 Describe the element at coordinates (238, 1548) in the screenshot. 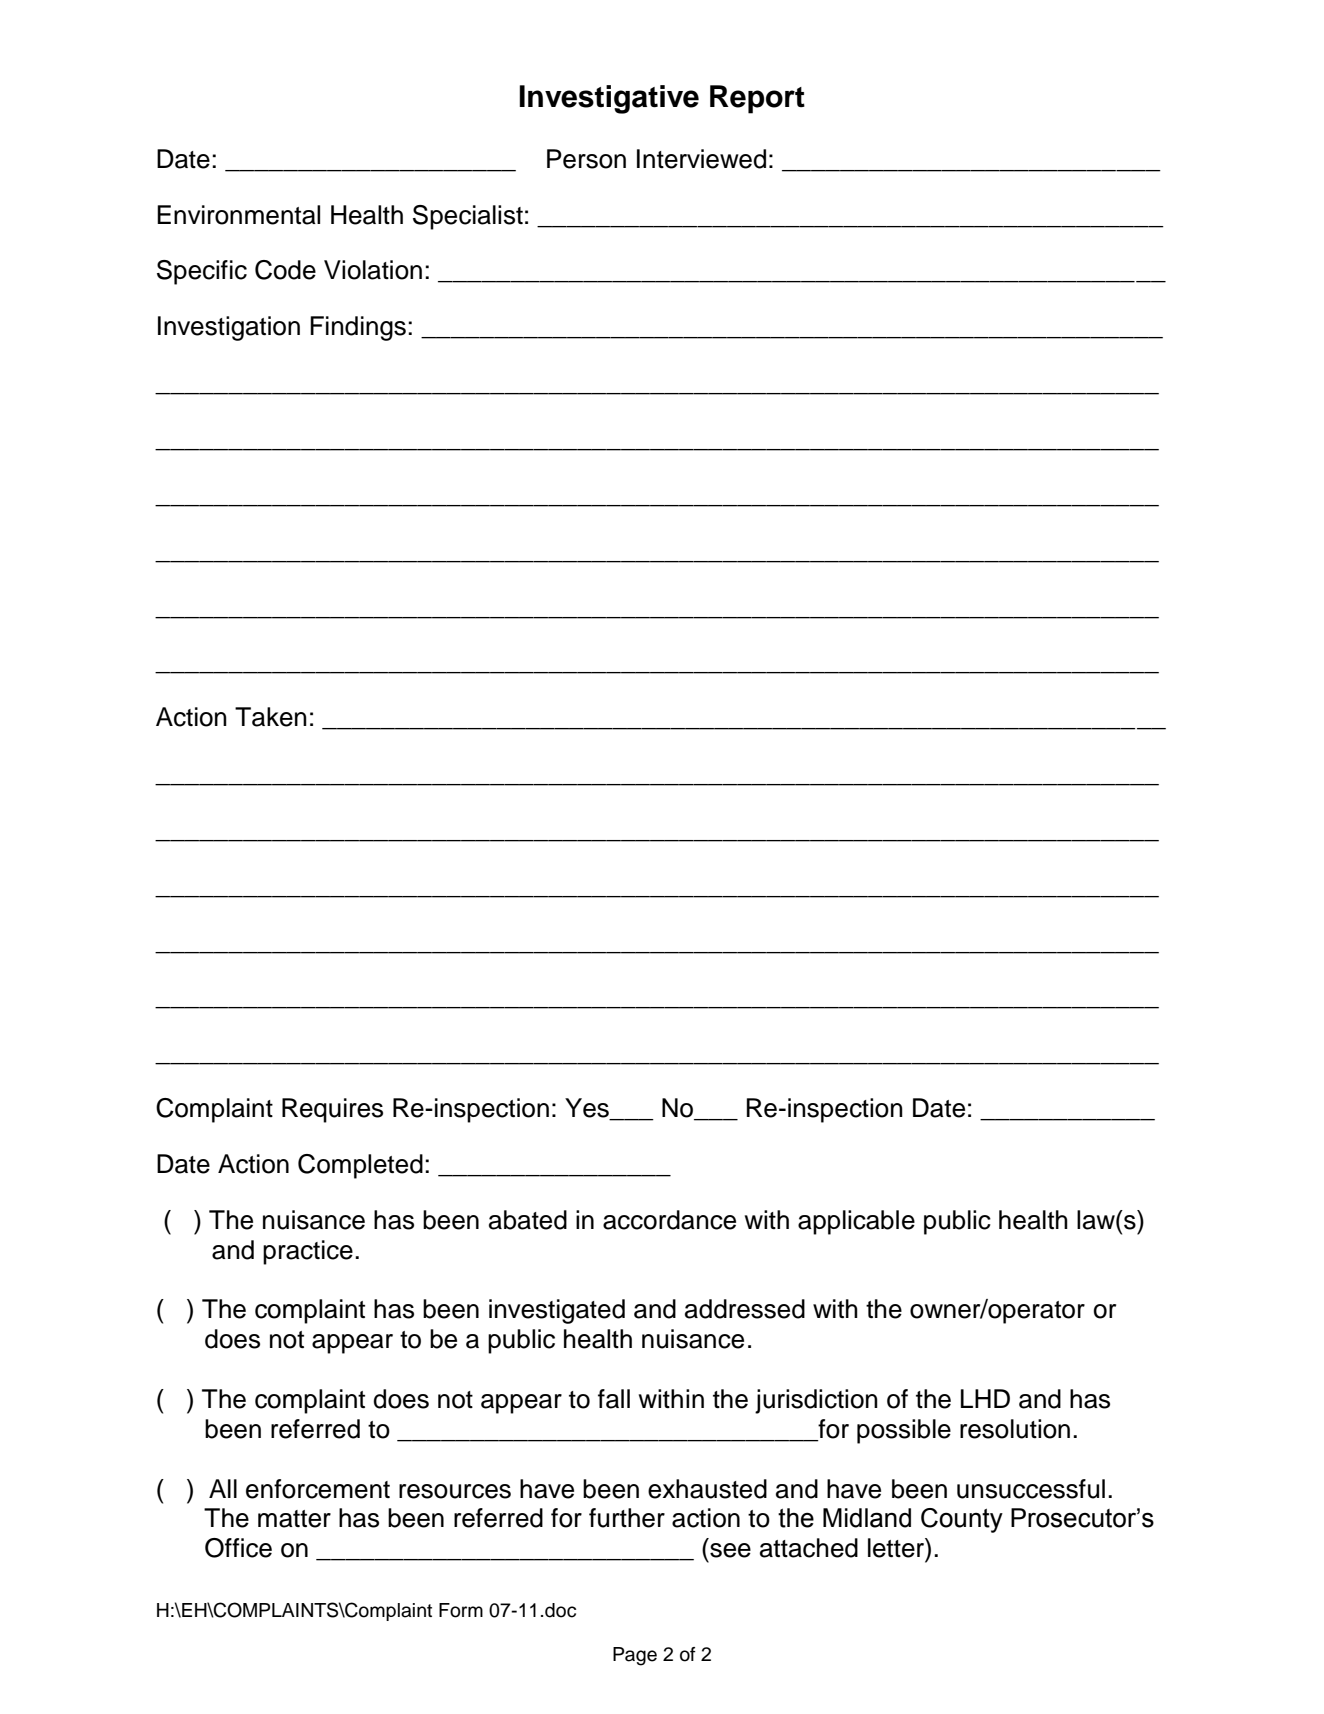

I see `Office` at that location.
